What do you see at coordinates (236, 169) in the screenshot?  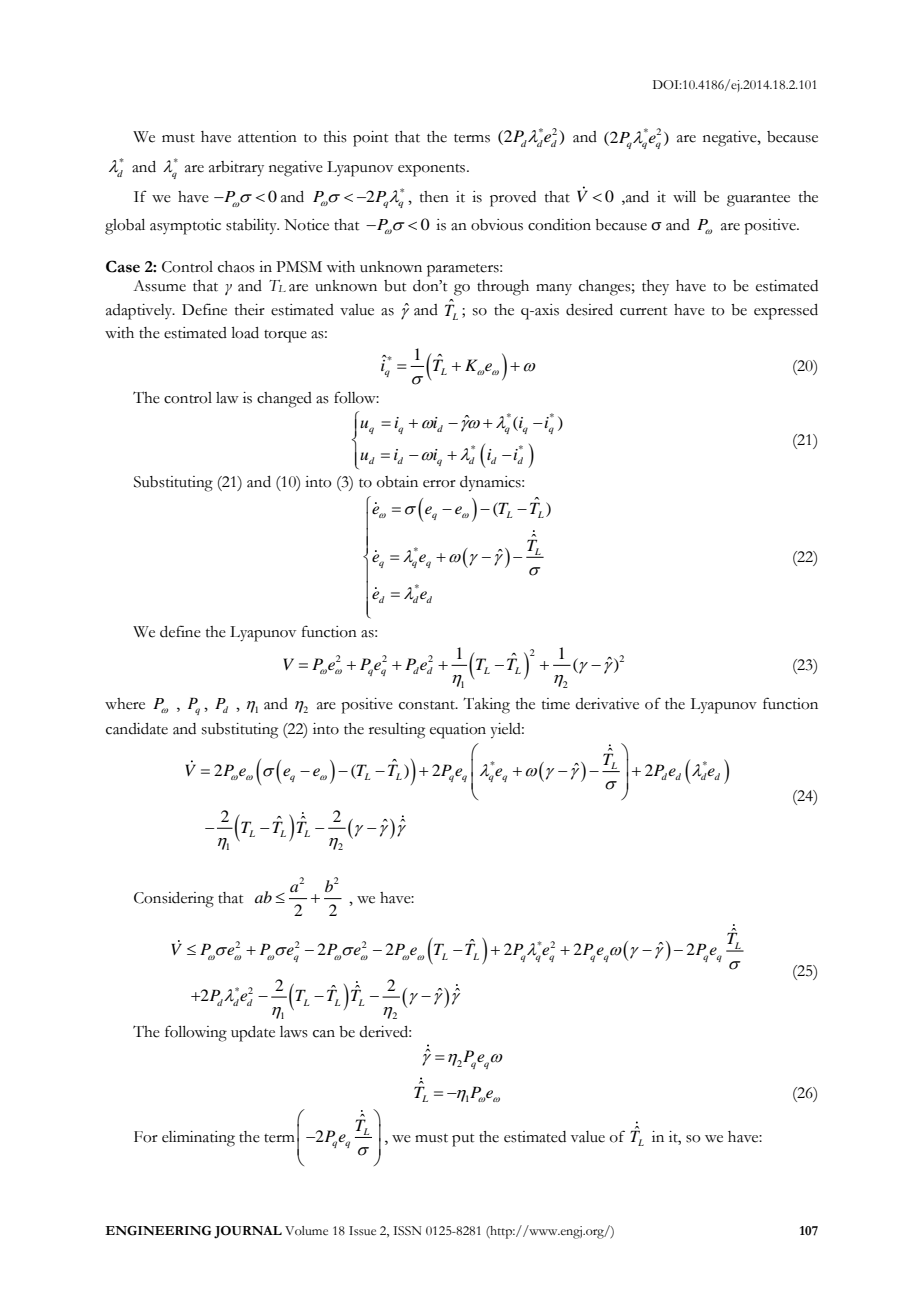 I see `arbitrary` at bounding box center [236, 169].
